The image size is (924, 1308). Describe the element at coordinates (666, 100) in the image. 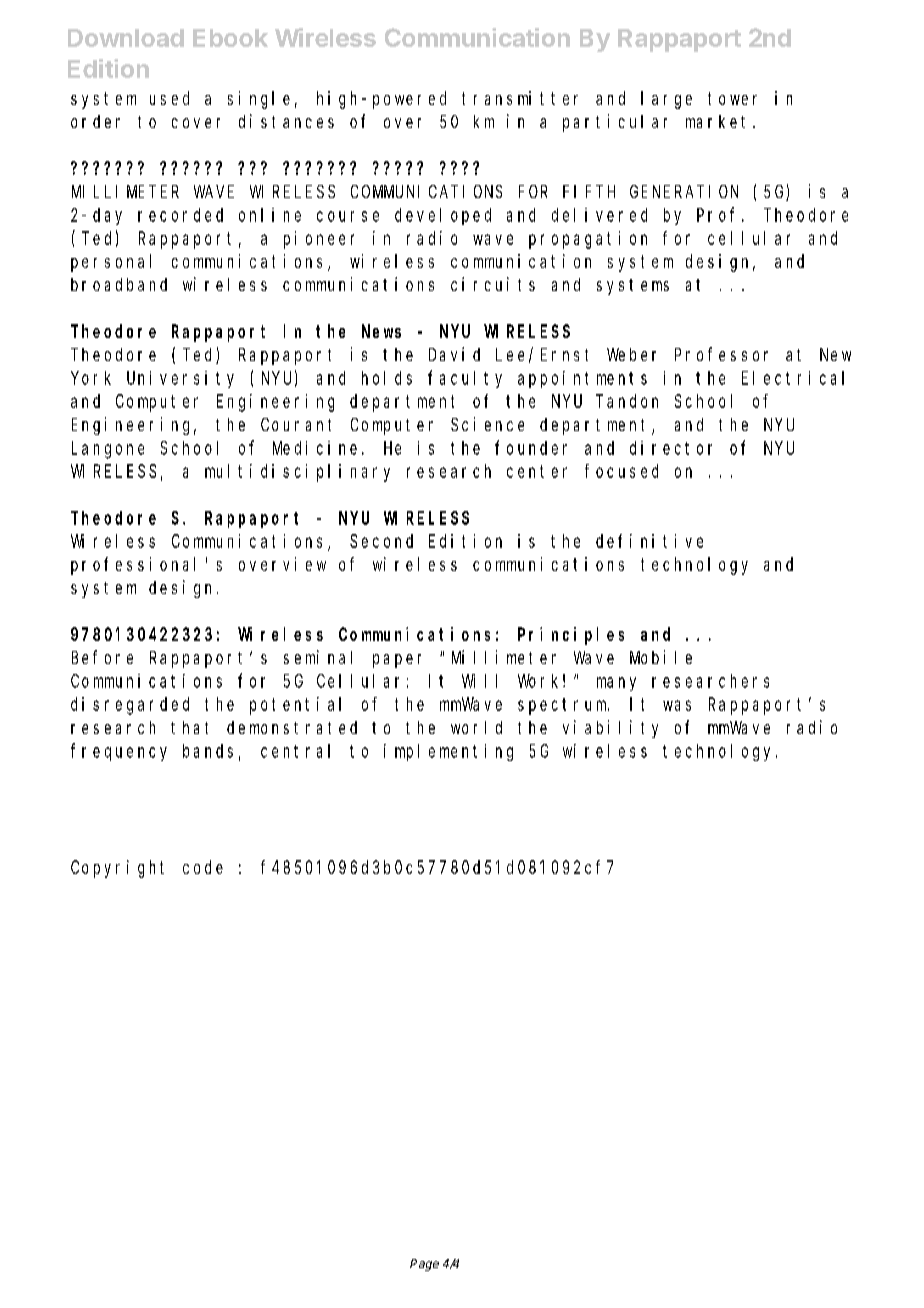

I see `large` at that location.
